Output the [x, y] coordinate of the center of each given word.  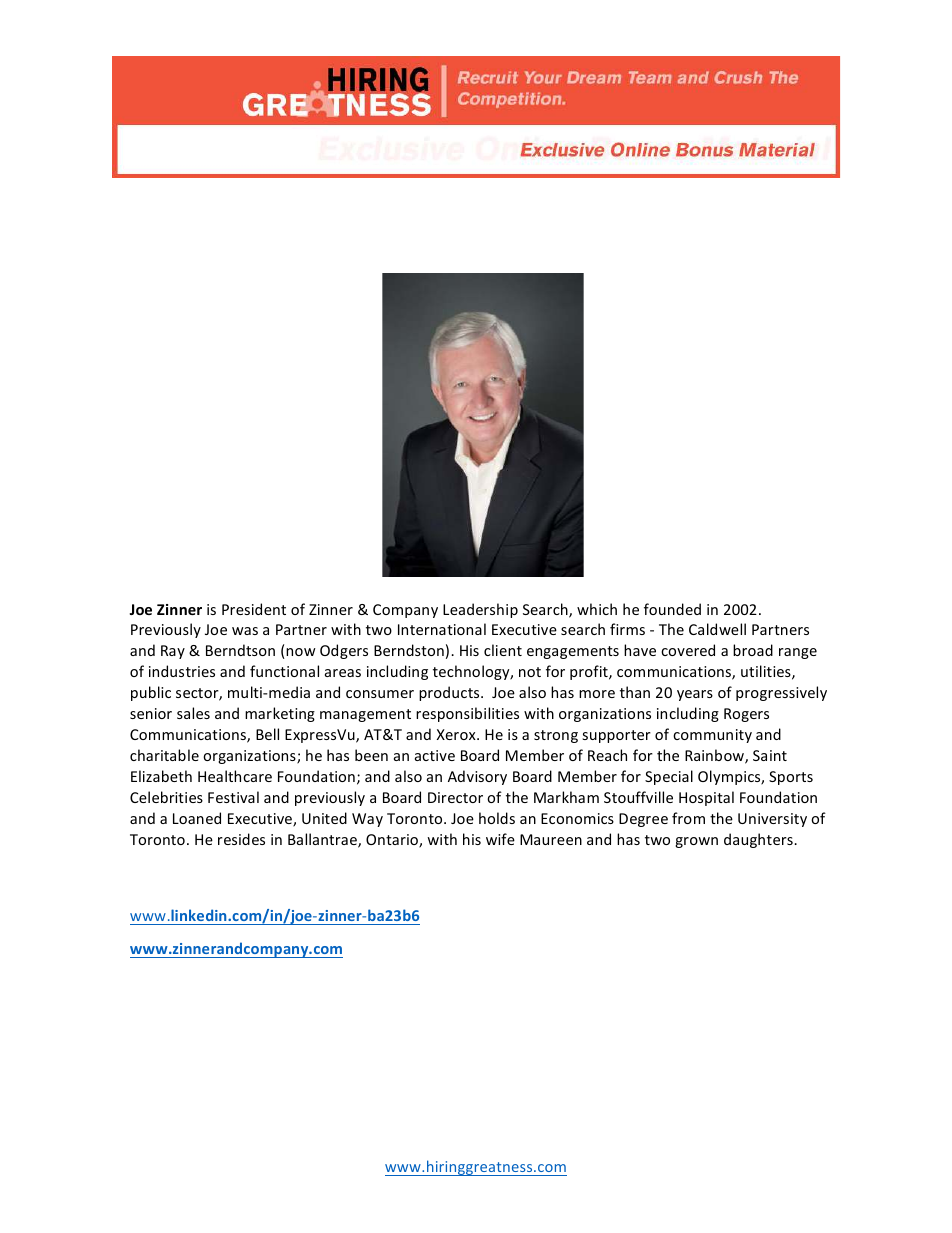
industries [182, 671]
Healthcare [235, 776]
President [254, 609]
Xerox [457, 734]
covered [688, 650]
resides [241, 839]
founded [672, 609]
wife [500, 839]
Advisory [477, 777]
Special [669, 777]
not [530, 672]
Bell [267, 734]
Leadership [480, 610]
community [712, 736]
